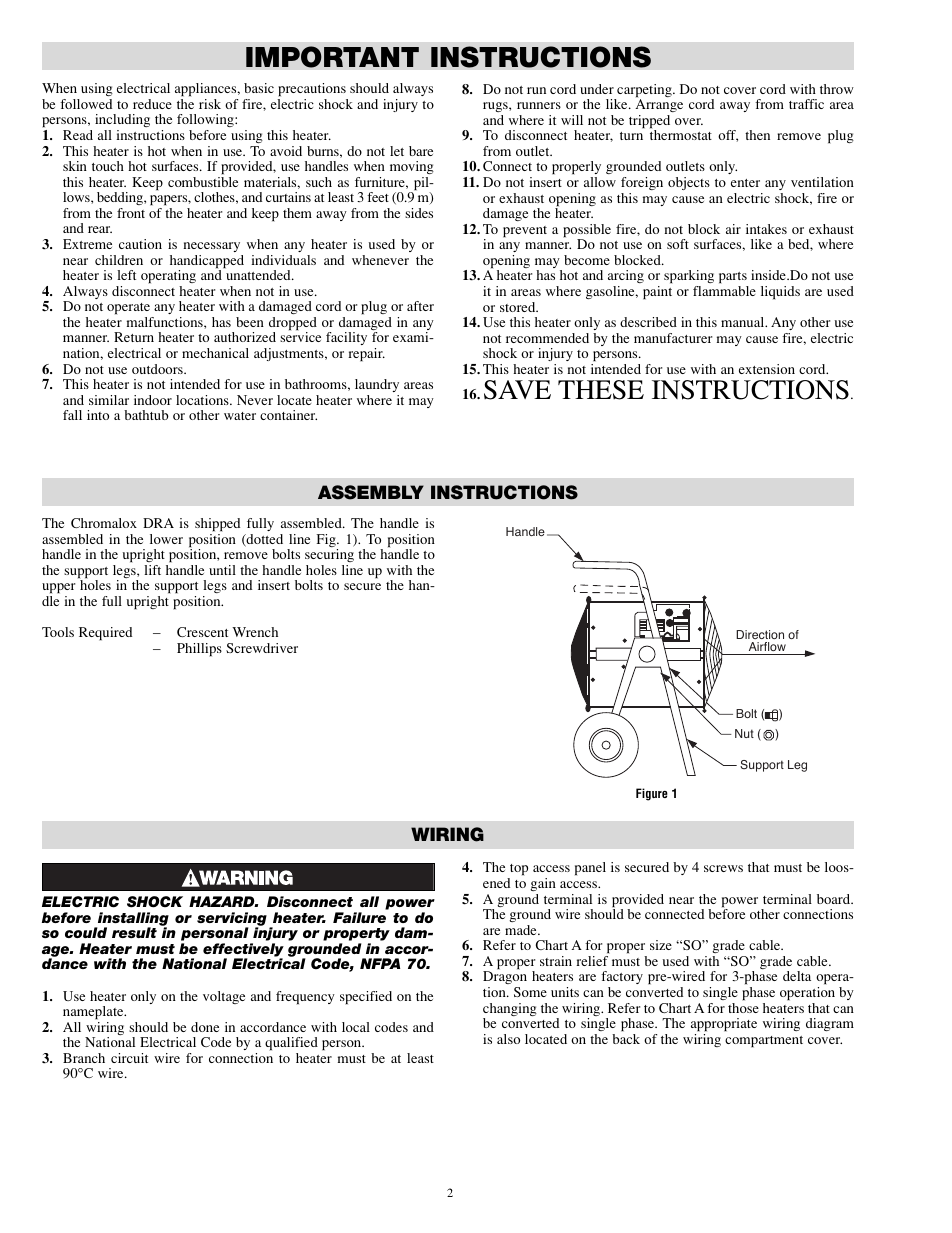 The height and width of the screenshot is (1233, 952). Describe the element at coordinates (744, 733) in the screenshot. I see `Nut` at that location.
